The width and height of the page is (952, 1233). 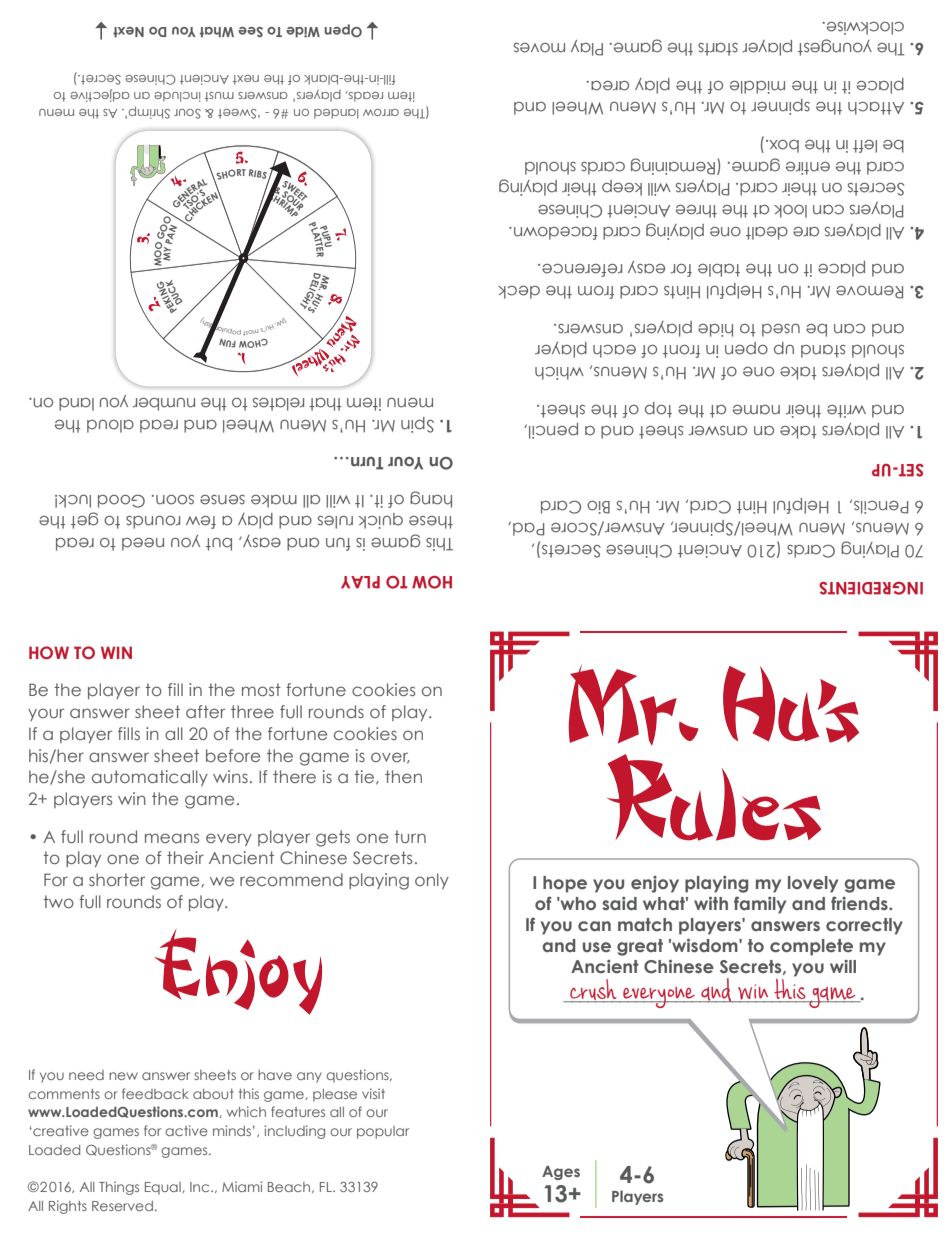 What do you see at coordinates (813, 884) in the page?
I see `lovely` at bounding box center [813, 884].
